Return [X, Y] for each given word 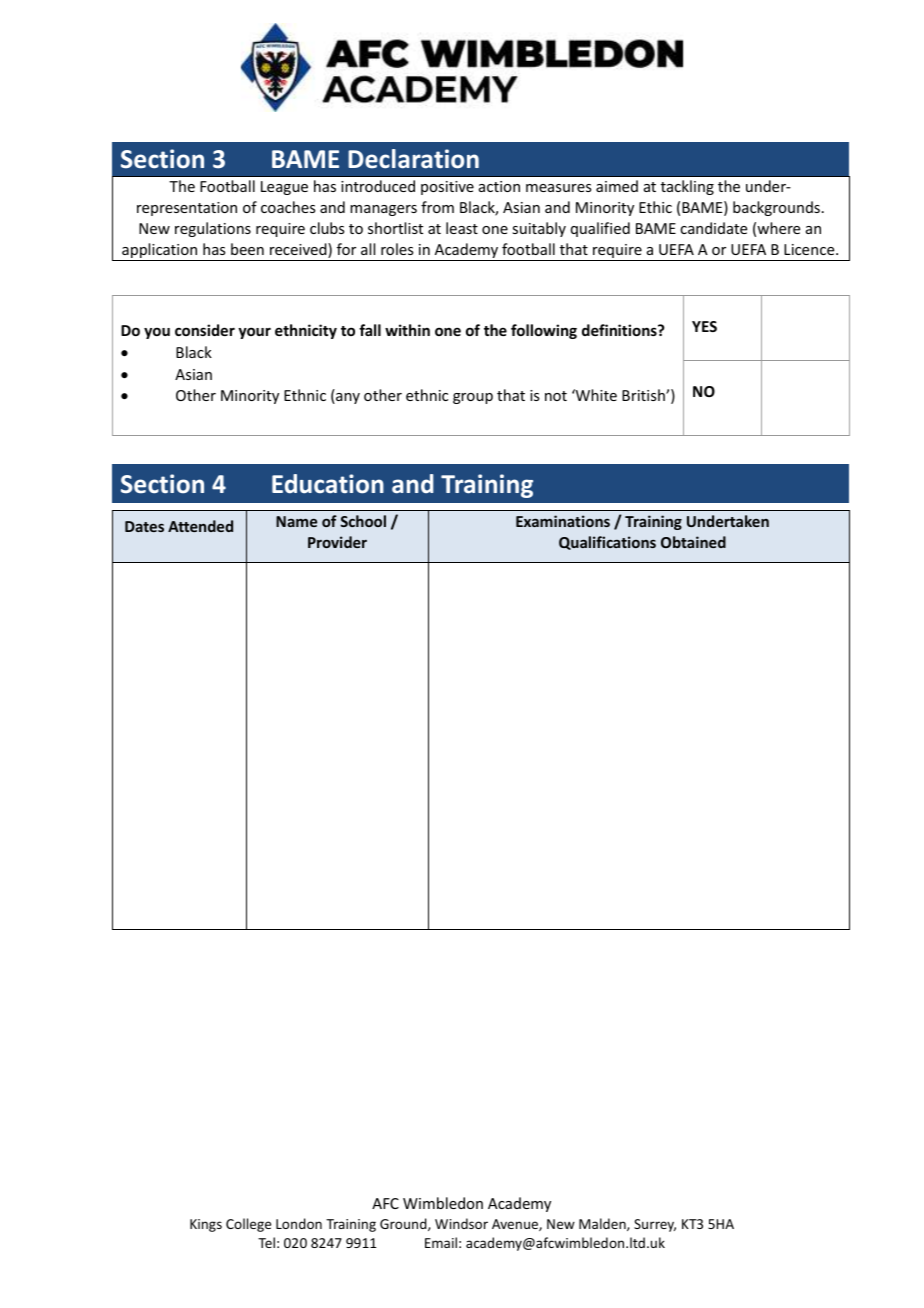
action [499, 186]
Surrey [655, 1225]
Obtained [693, 542]
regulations [213, 229]
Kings [206, 1225]
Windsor [461, 1223]
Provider [337, 542]
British [644, 395]
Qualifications [607, 543]
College [248, 1225]
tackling [687, 187]
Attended [200, 526]
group [473, 398]
